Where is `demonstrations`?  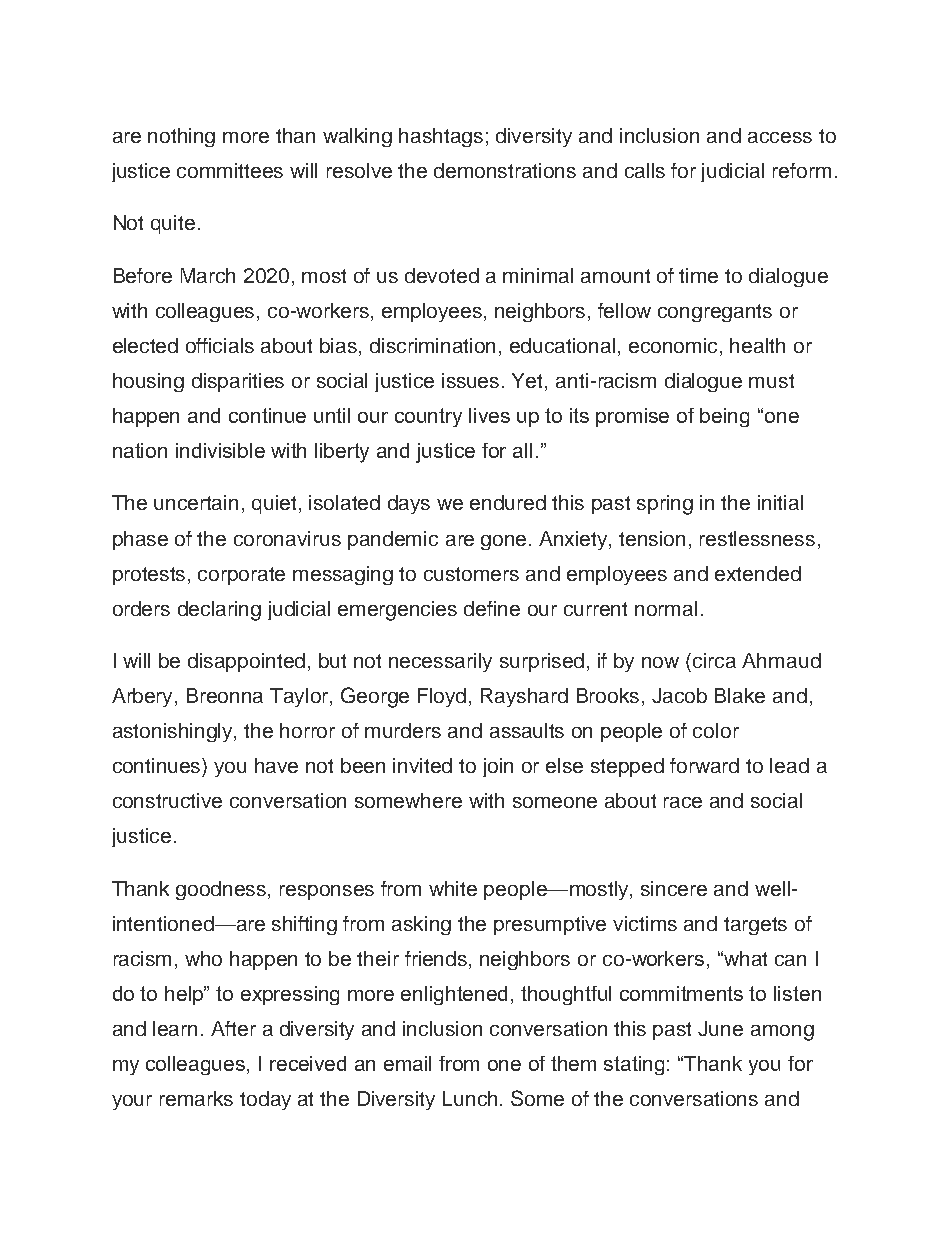
demonstrations is located at coordinates (505, 170).
